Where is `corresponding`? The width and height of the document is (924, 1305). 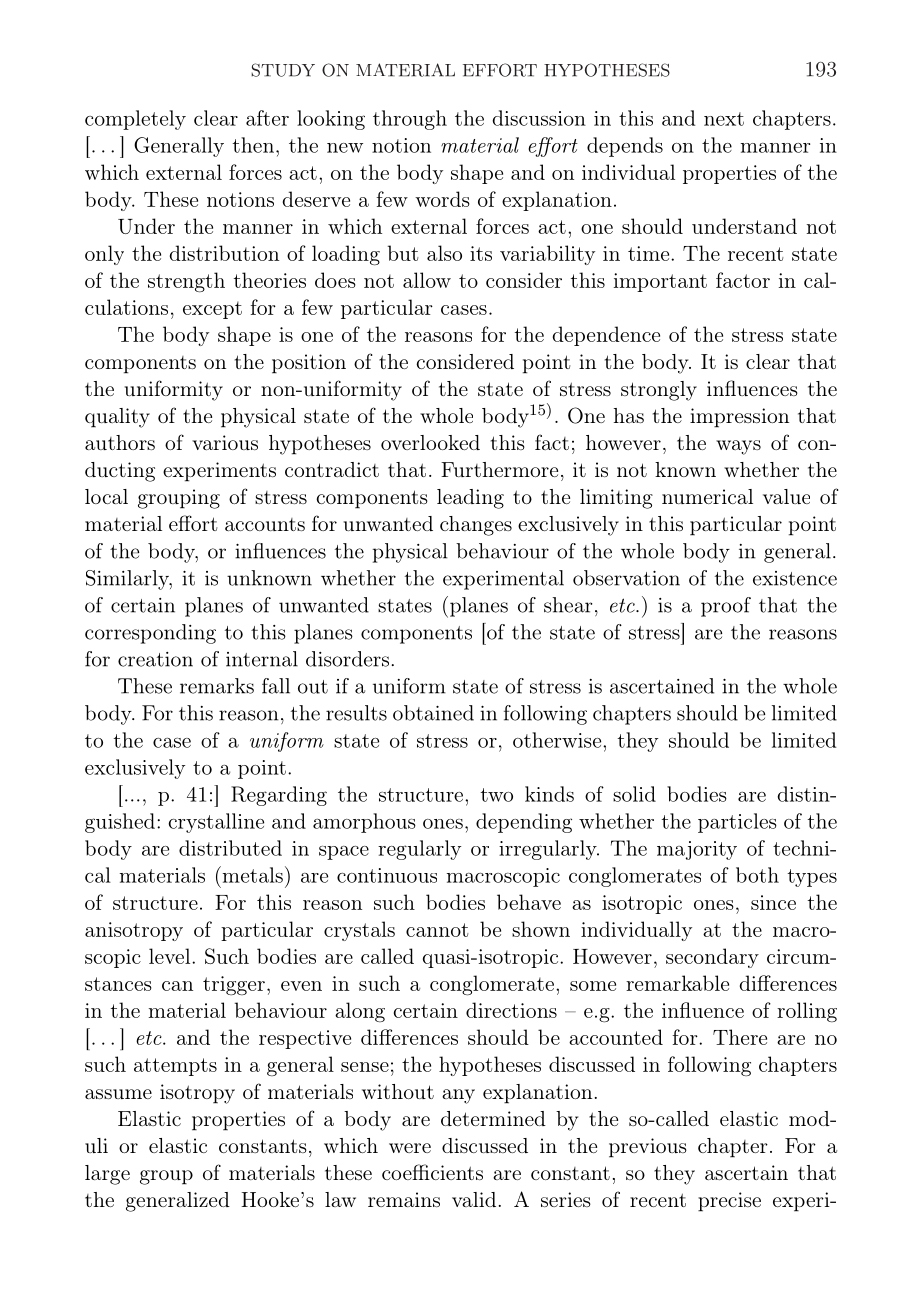
corresponding is located at coordinates (150, 634).
